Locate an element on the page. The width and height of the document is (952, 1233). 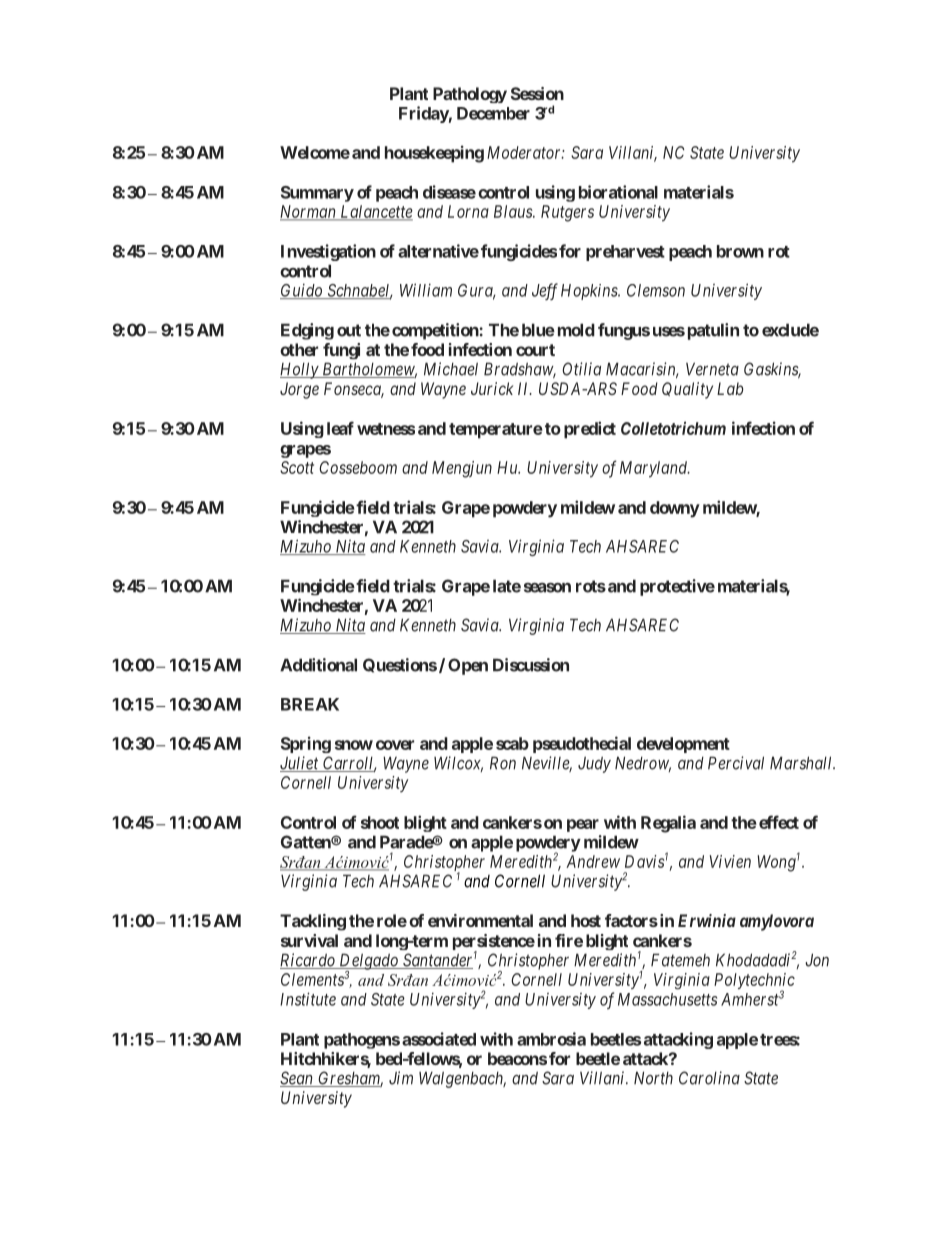
scab is located at coordinates (512, 743).
